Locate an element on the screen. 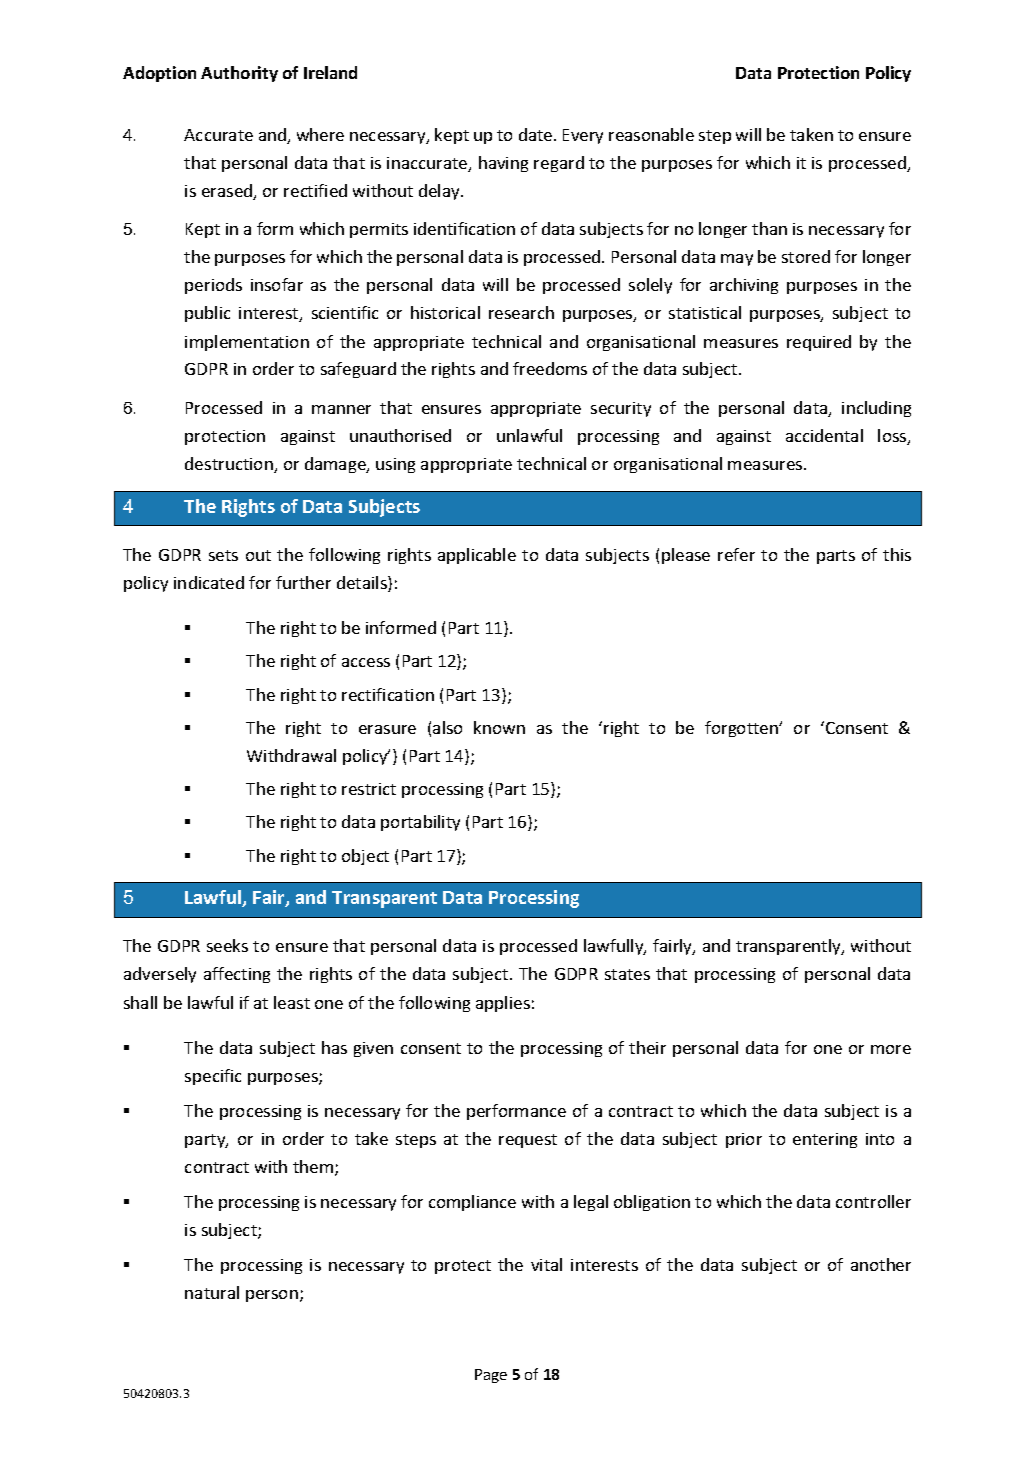 Image resolution: width=1035 pixels, height=1464 pixels. natural is located at coordinates (212, 1292).
